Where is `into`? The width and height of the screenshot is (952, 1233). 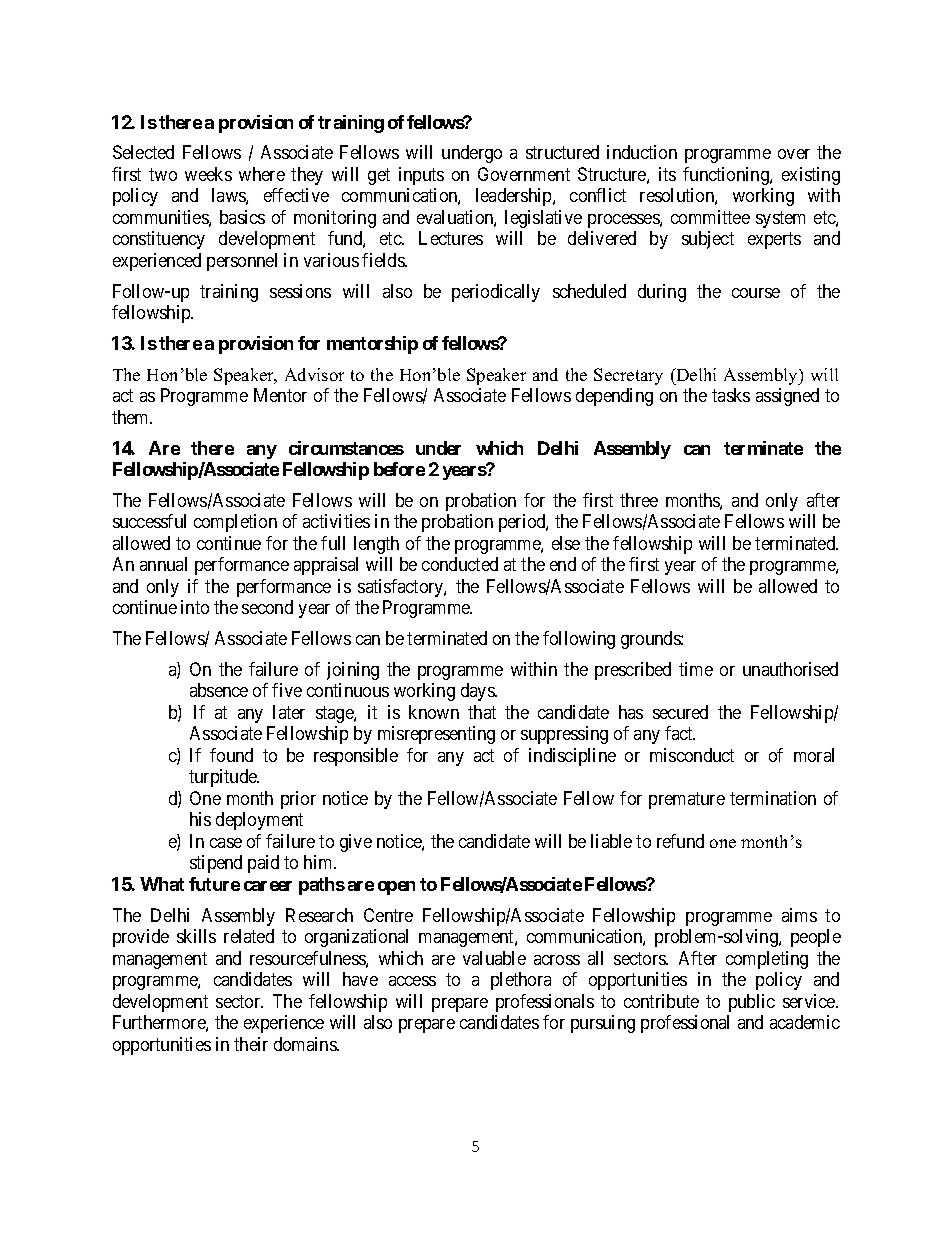 into is located at coordinates (195, 607).
